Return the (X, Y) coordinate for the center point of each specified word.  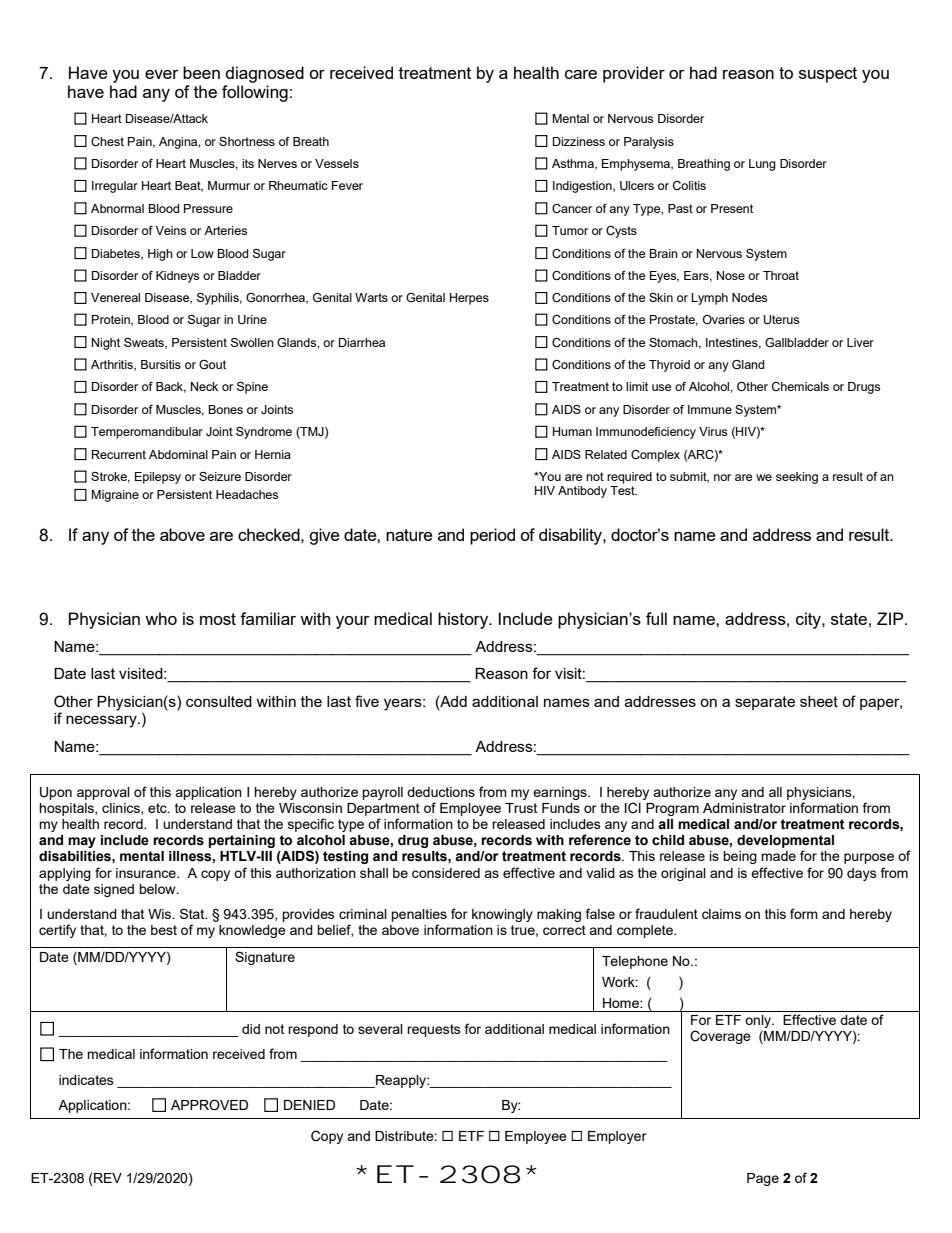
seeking (797, 478)
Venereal (115, 297)
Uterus (781, 320)
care (581, 74)
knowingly (502, 915)
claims (721, 914)
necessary (102, 721)
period (492, 536)
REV (107, 1178)
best (164, 930)
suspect (828, 75)
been (201, 72)
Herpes (469, 299)
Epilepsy (158, 478)
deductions (441, 792)
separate (765, 703)
